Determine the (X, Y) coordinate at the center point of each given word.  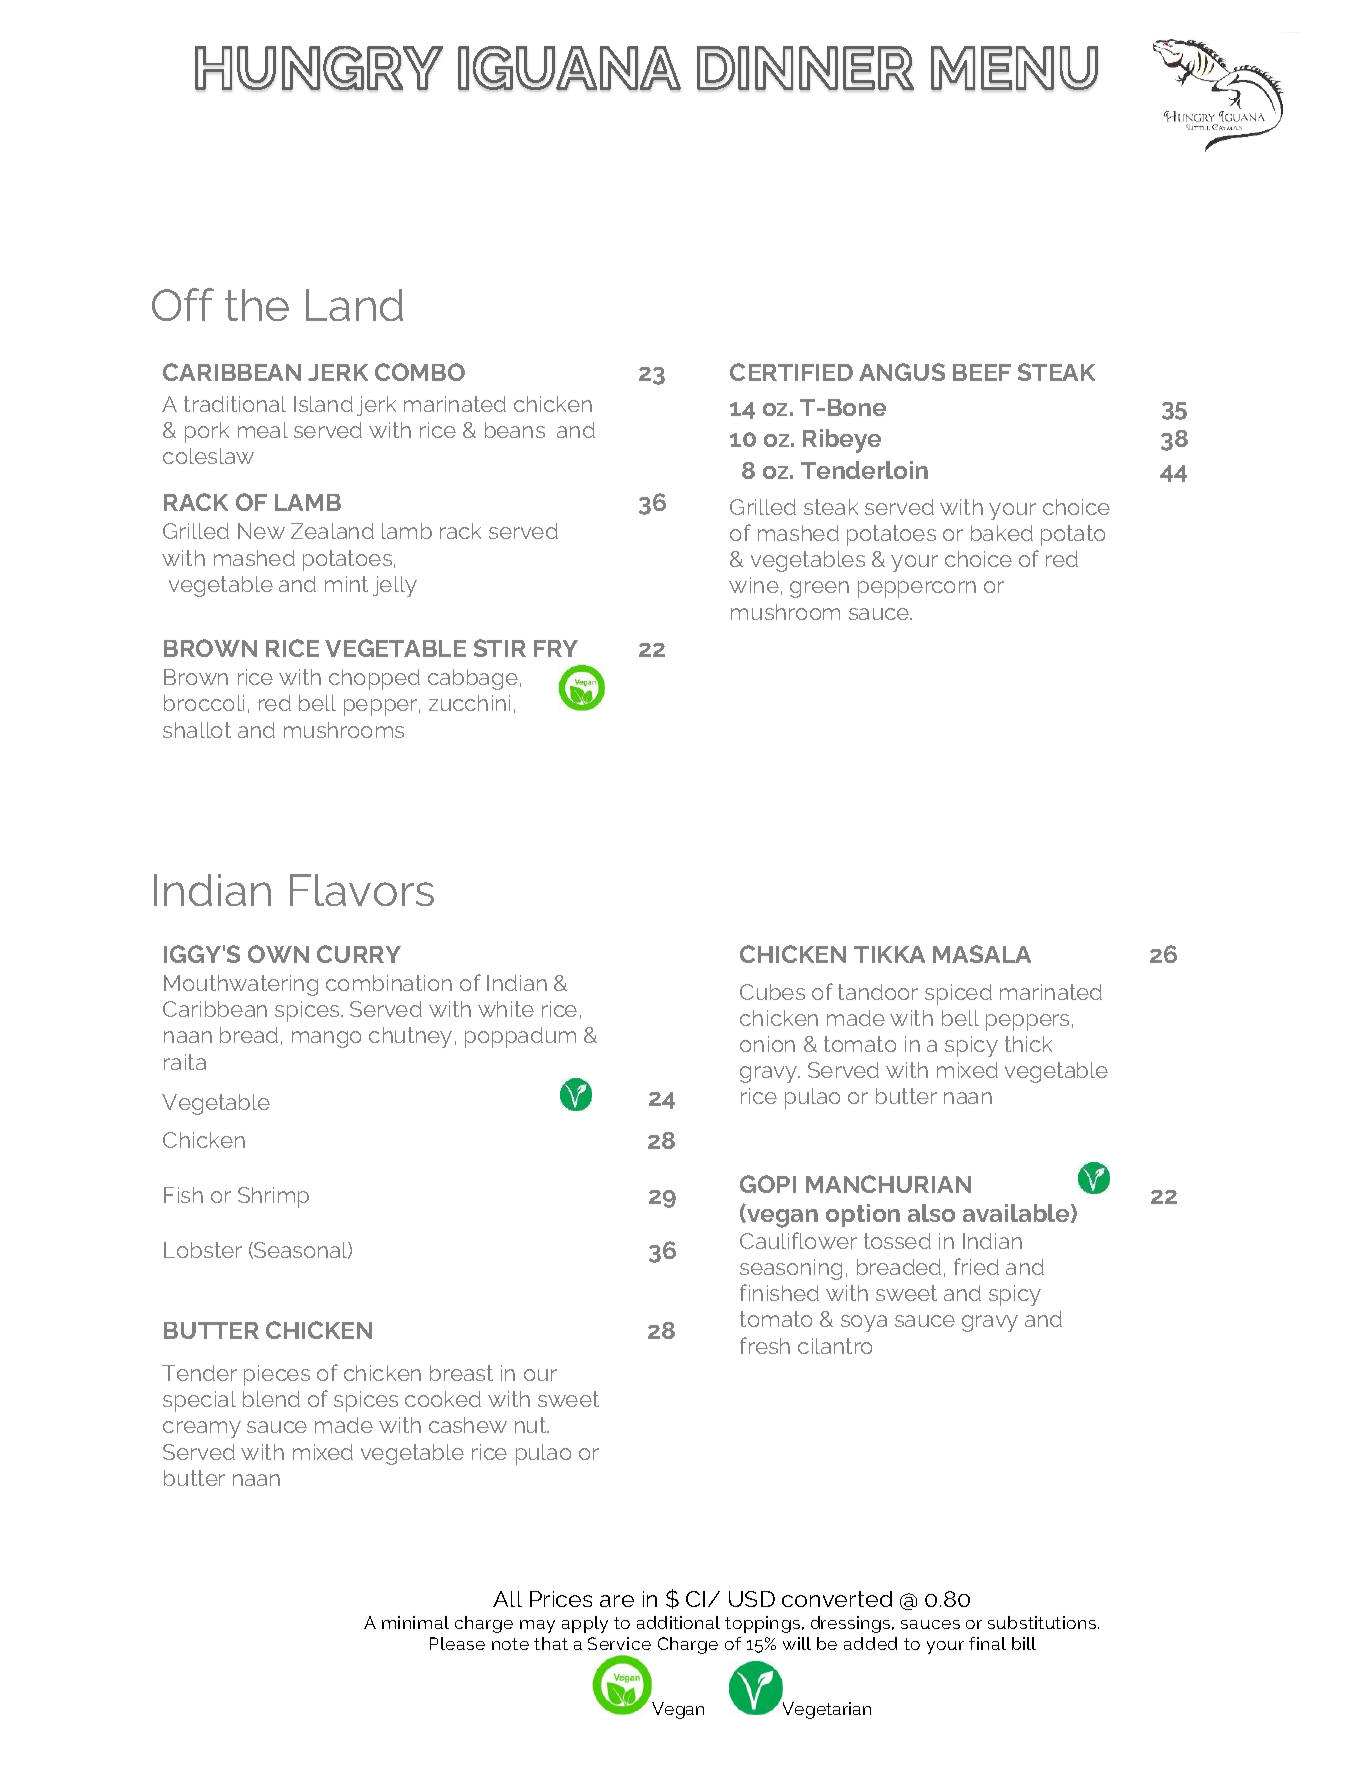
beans (515, 430)
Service (619, 1643)
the (257, 305)
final (987, 1643)
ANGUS (902, 372)
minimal (415, 1622)
